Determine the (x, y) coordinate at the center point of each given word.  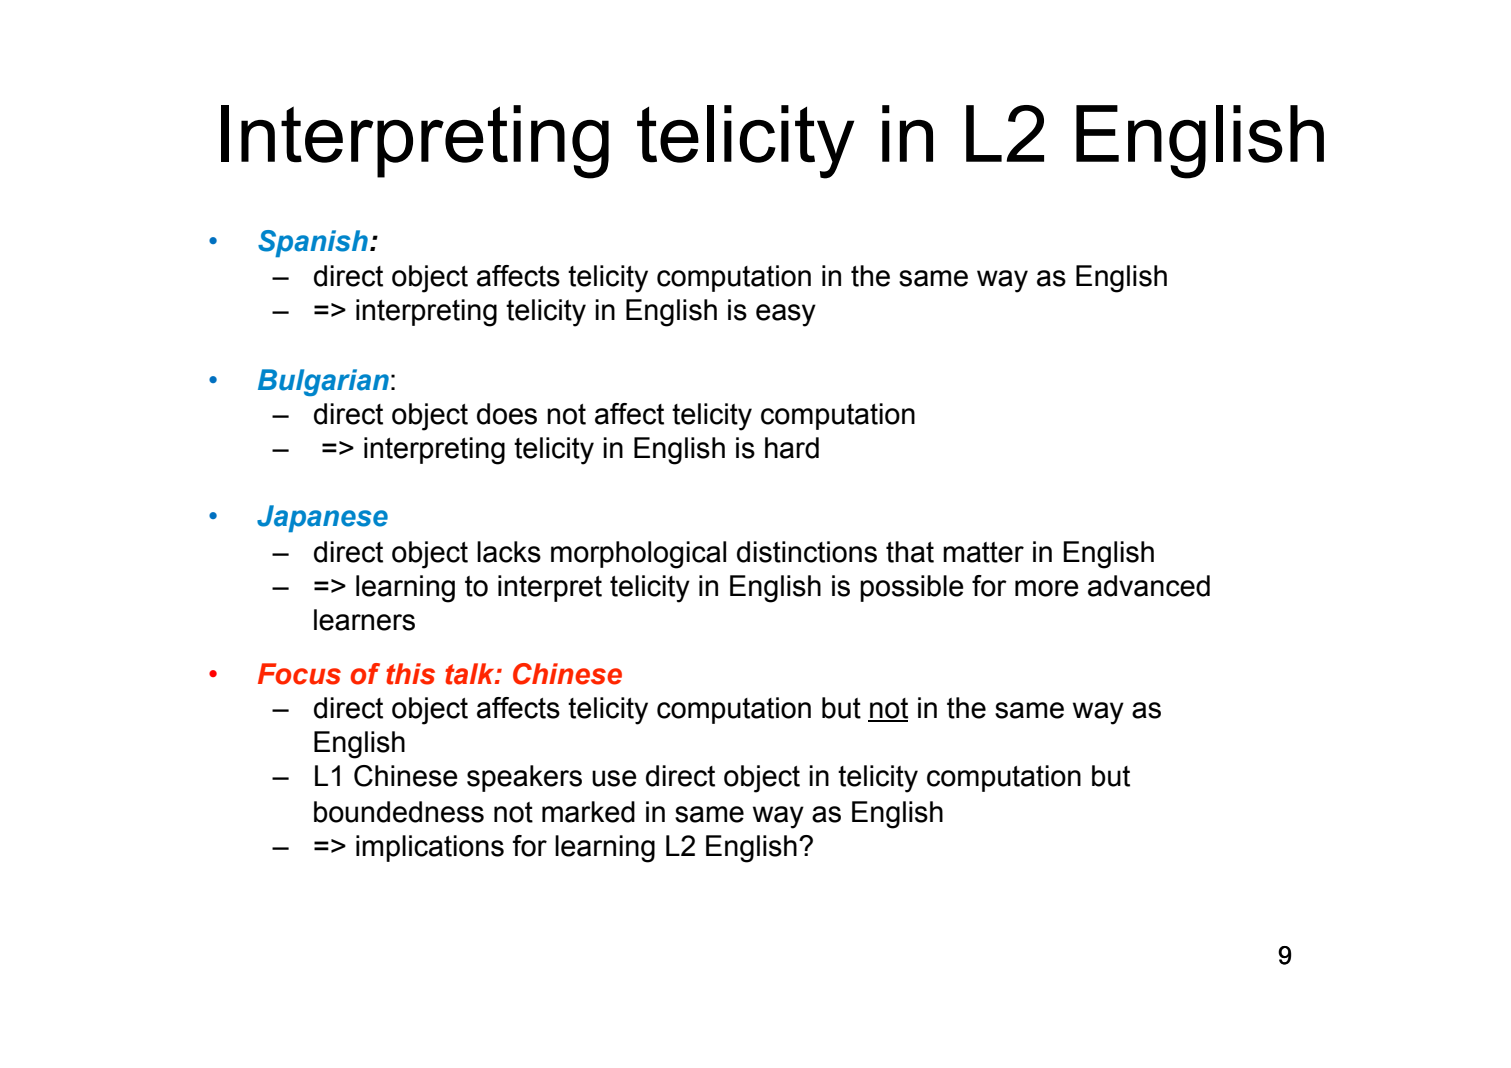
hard (792, 448)
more (1047, 588)
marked (588, 812)
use (614, 778)
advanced (1149, 586)
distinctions (807, 552)
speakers (524, 778)
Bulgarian (323, 382)
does (507, 414)
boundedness (399, 812)
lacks (509, 552)
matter (983, 552)
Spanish (313, 243)
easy (786, 315)
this (410, 674)
